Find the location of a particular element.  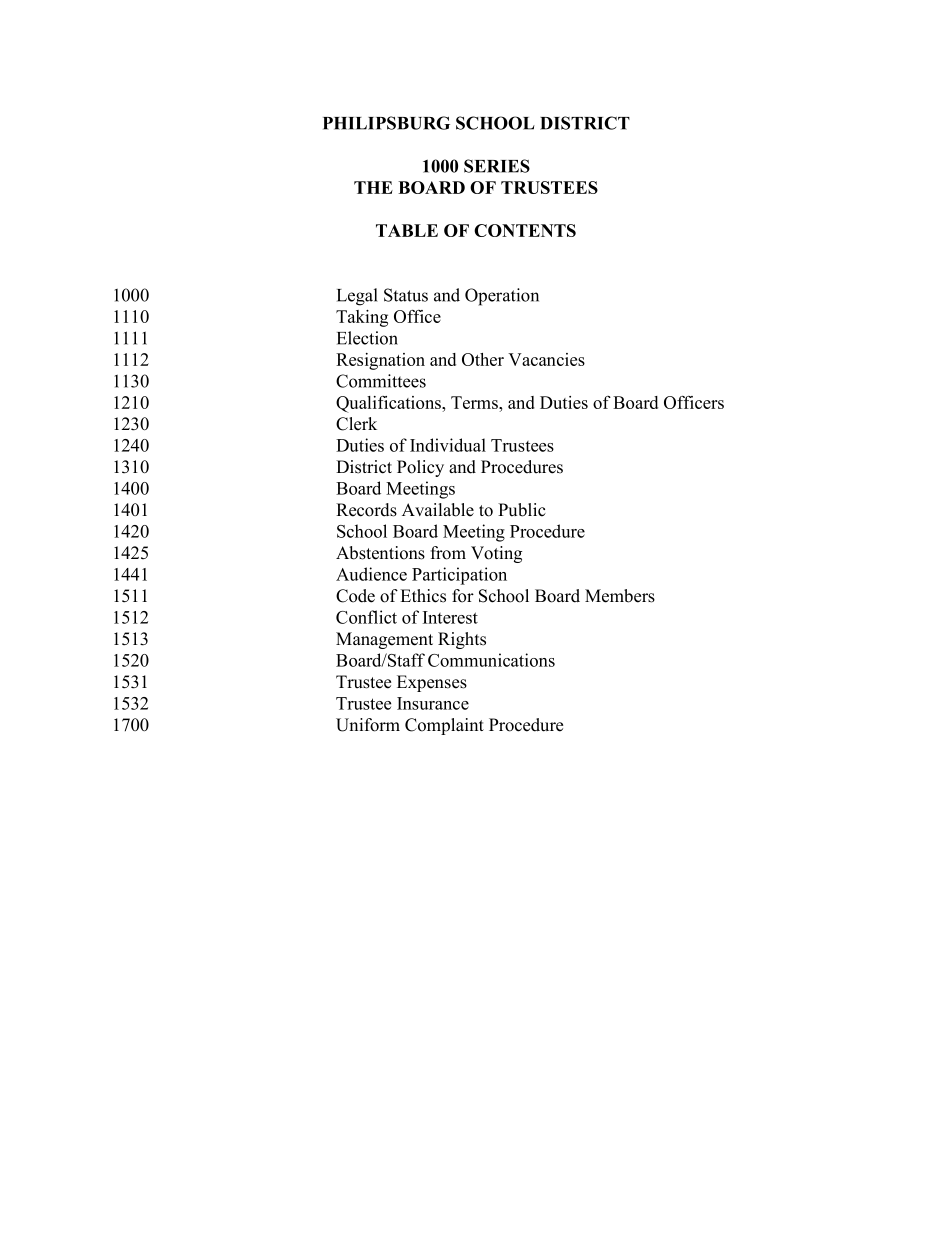

Voting is located at coordinates (496, 554).
